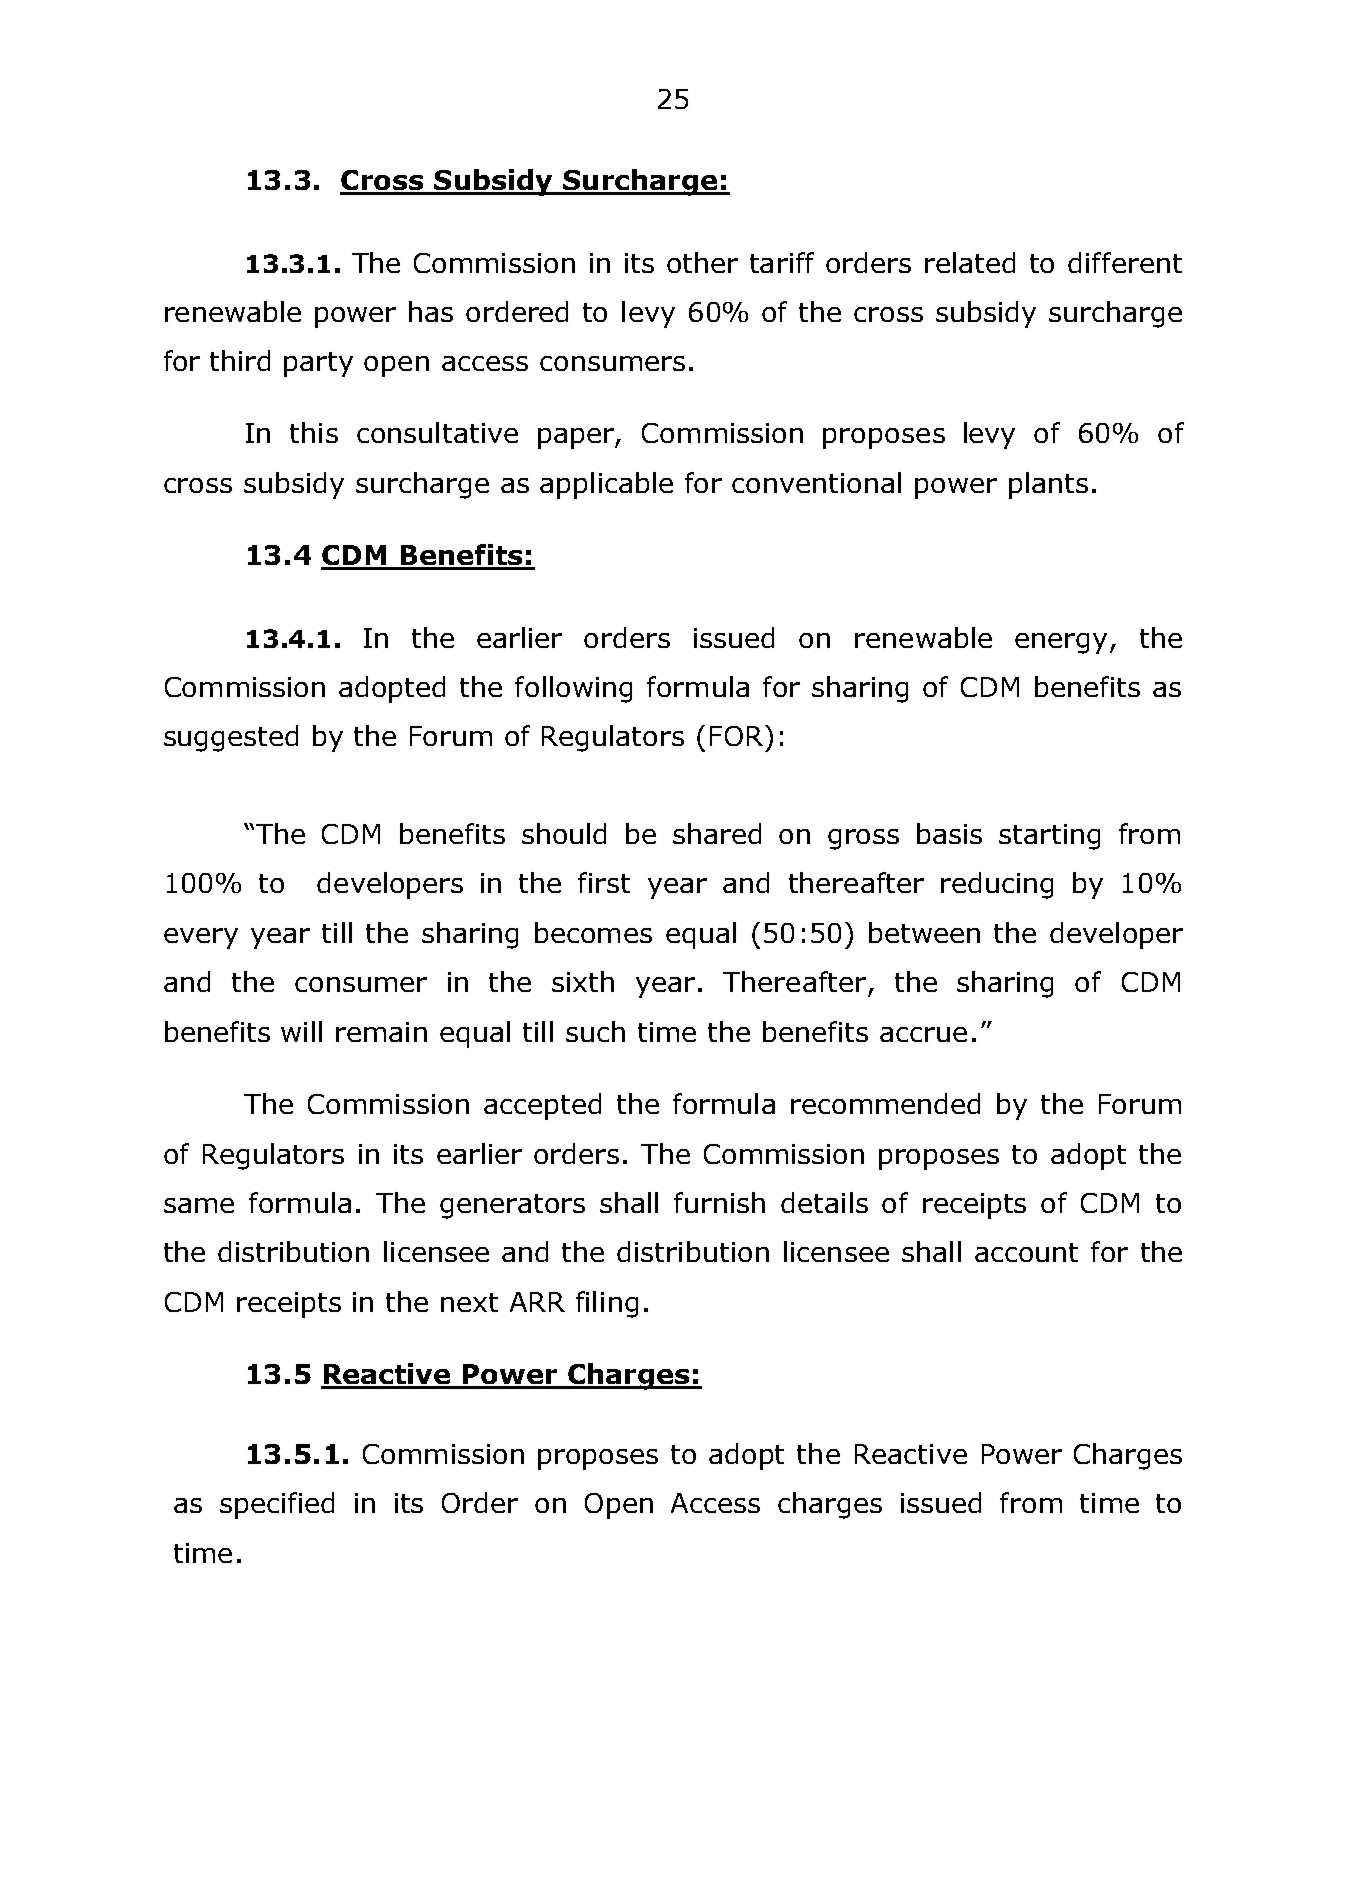 The width and height of the document is (1346, 1904). Describe the element at coordinates (201, 938) in the document. I see `every` at that location.
